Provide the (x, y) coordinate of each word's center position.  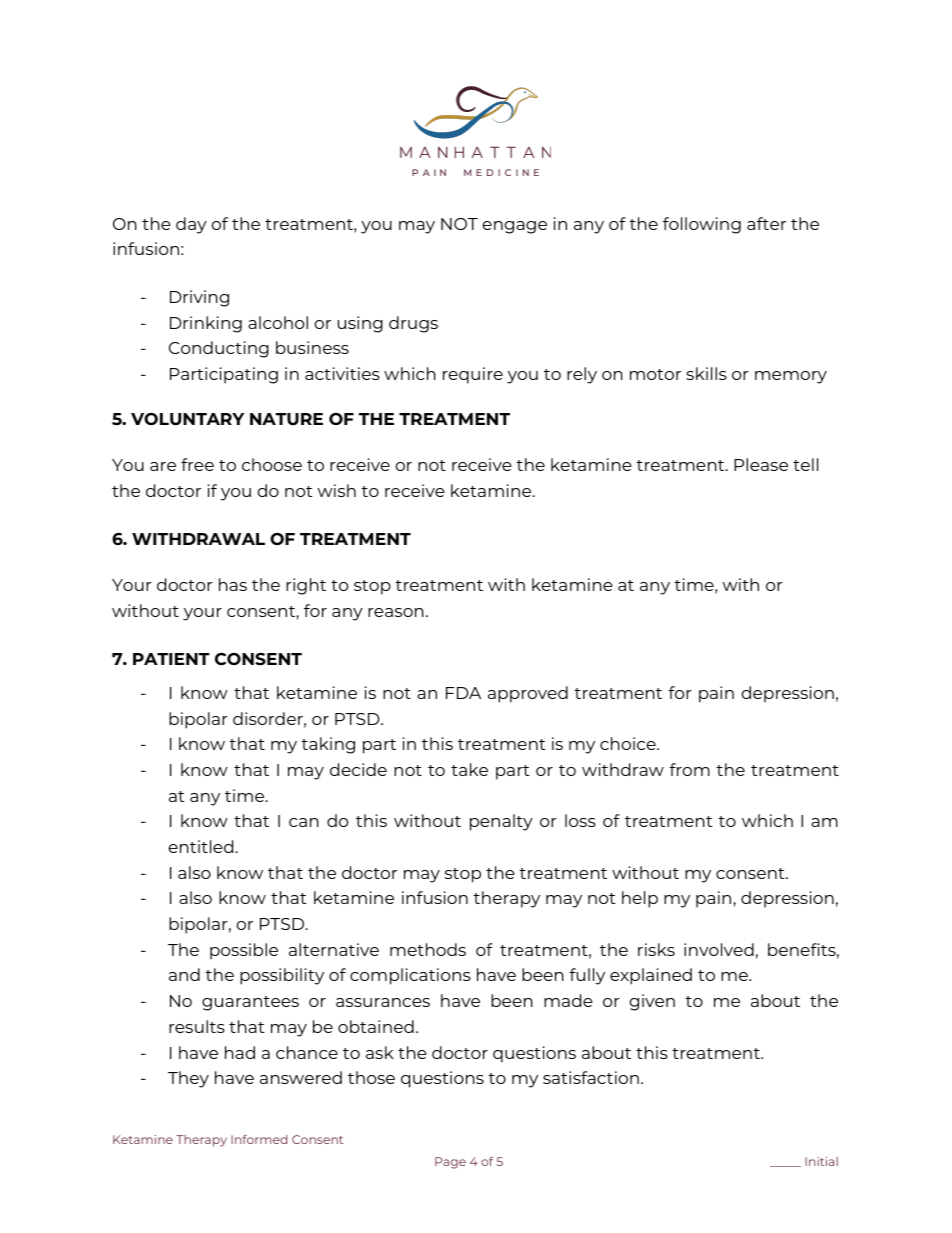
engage (515, 227)
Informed (259, 1139)
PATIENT (171, 659)
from (689, 769)
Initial (821, 1161)
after (766, 223)
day (191, 225)
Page (450, 1163)
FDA (463, 693)
